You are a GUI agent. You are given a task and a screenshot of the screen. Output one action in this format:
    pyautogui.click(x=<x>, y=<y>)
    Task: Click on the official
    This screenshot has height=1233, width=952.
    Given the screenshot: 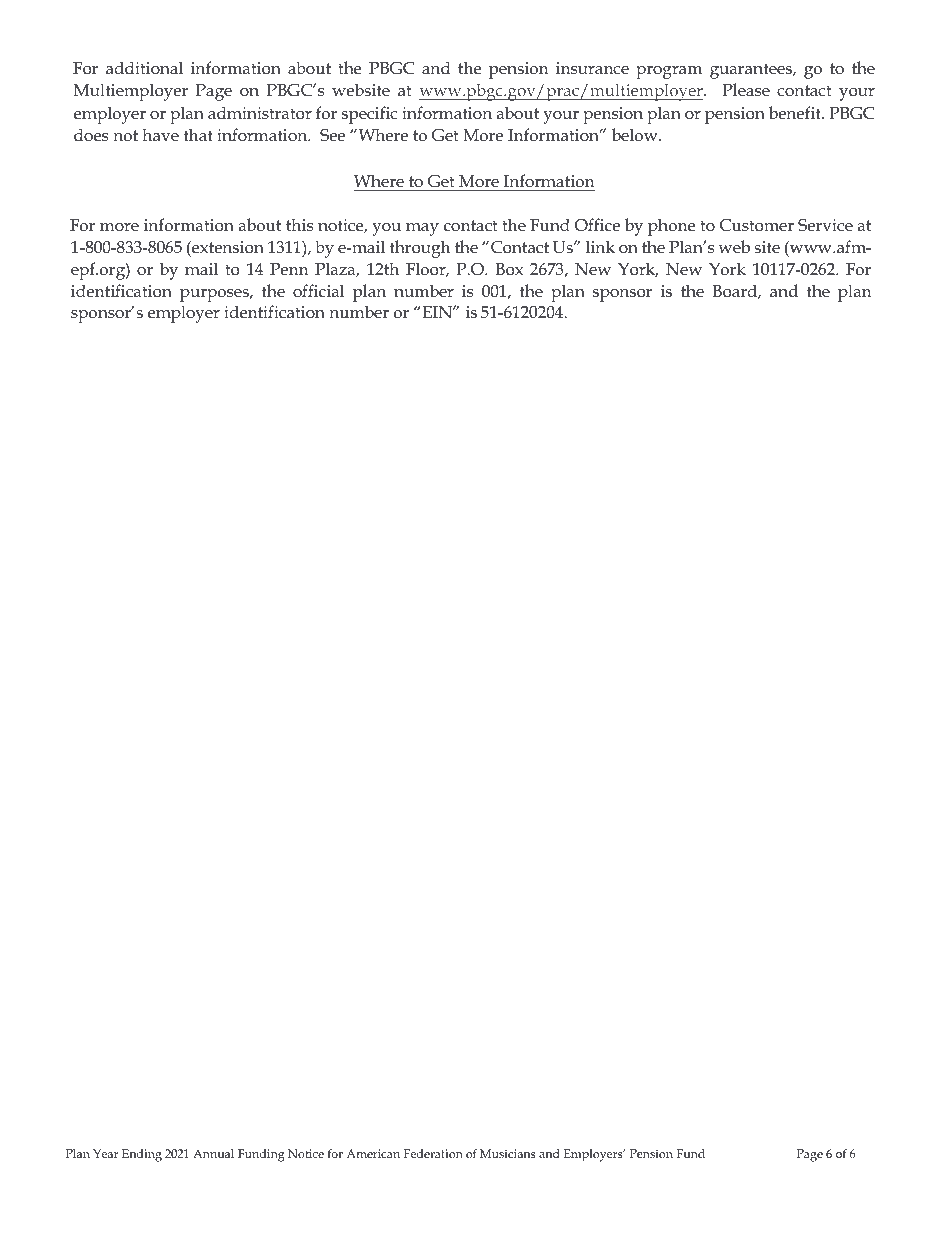 What is the action you would take?
    pyautogui.click(x=318, y=291)
